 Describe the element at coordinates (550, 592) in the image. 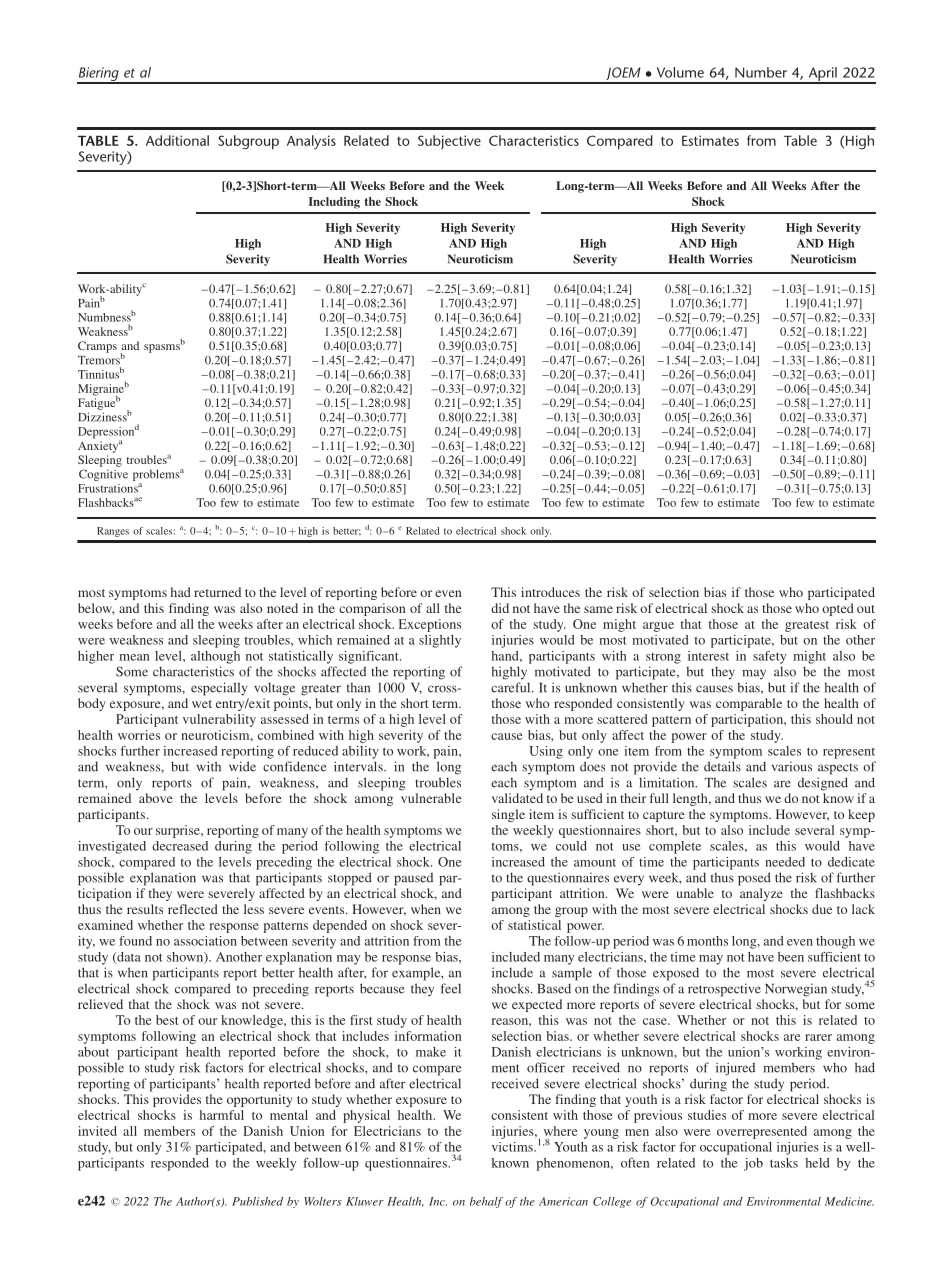

I see `introduces` at that location.
